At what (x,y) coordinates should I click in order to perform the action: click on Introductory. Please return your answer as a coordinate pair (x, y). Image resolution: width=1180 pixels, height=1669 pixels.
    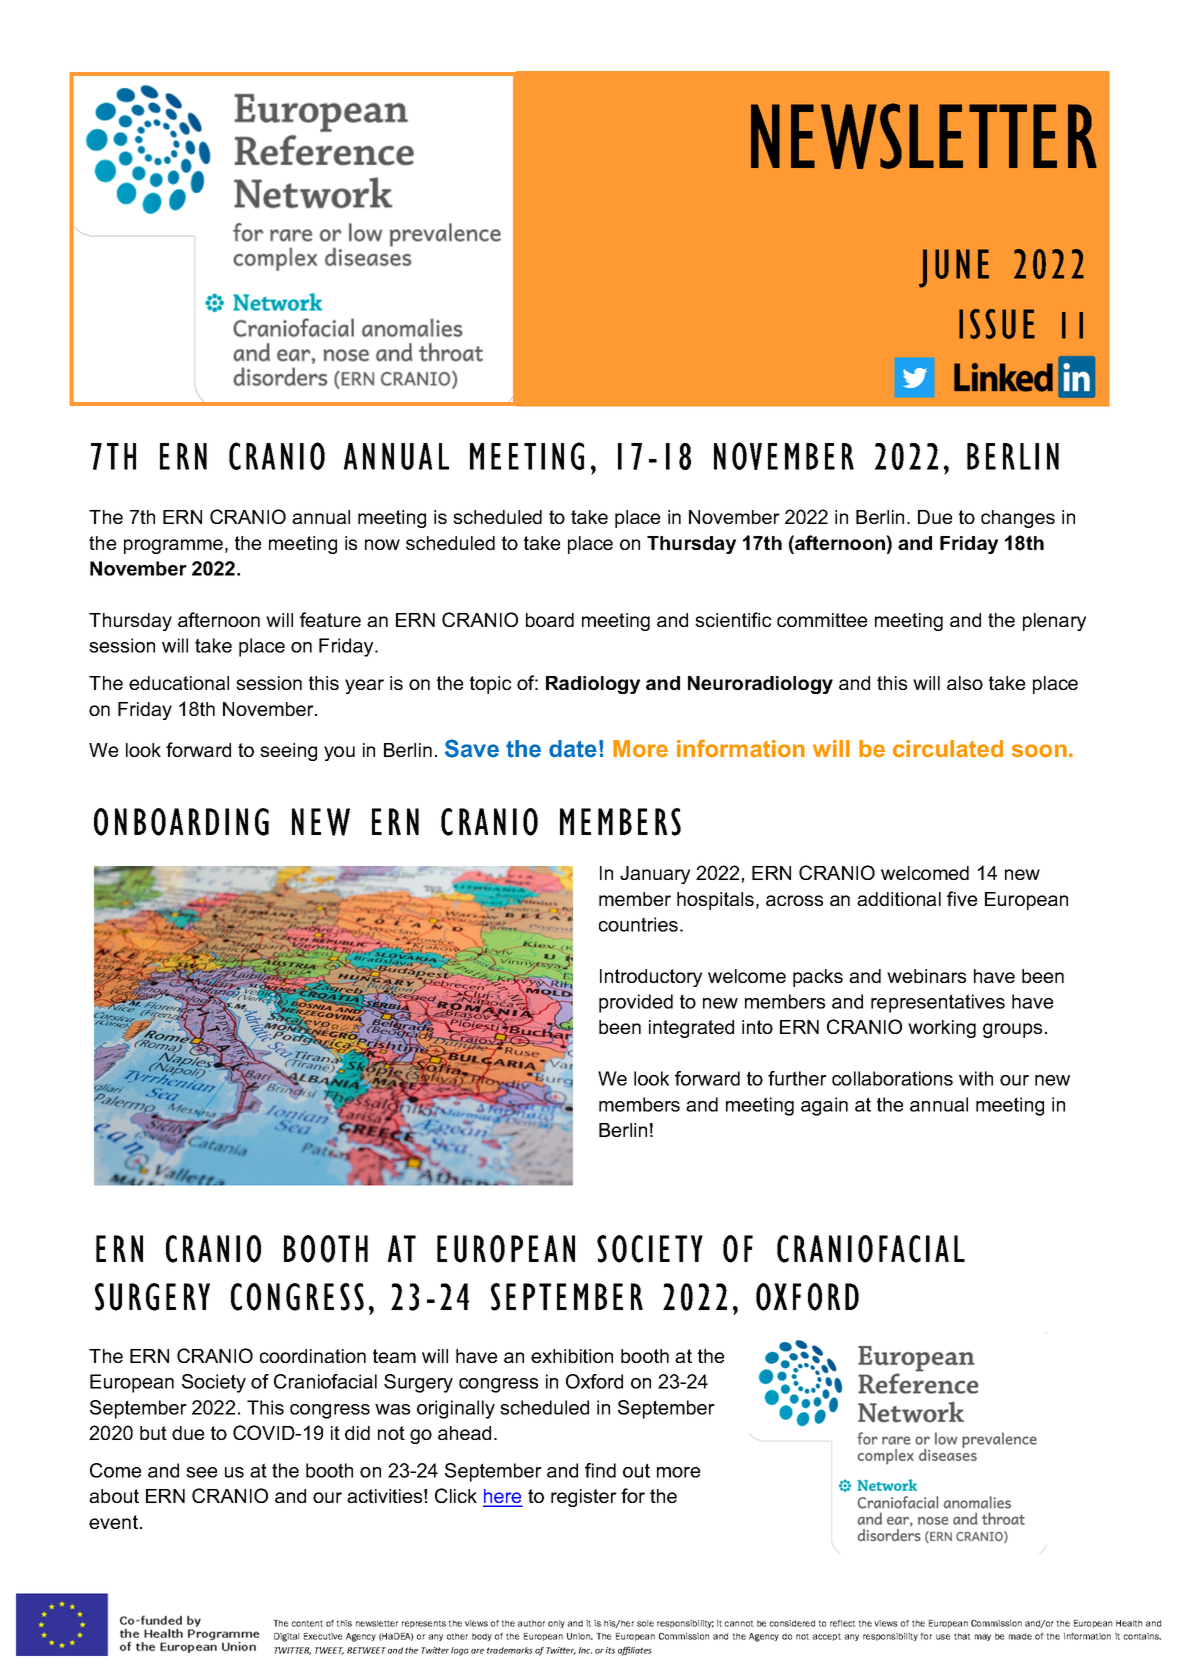
    Looking at the image, I should click on (651, 978).
